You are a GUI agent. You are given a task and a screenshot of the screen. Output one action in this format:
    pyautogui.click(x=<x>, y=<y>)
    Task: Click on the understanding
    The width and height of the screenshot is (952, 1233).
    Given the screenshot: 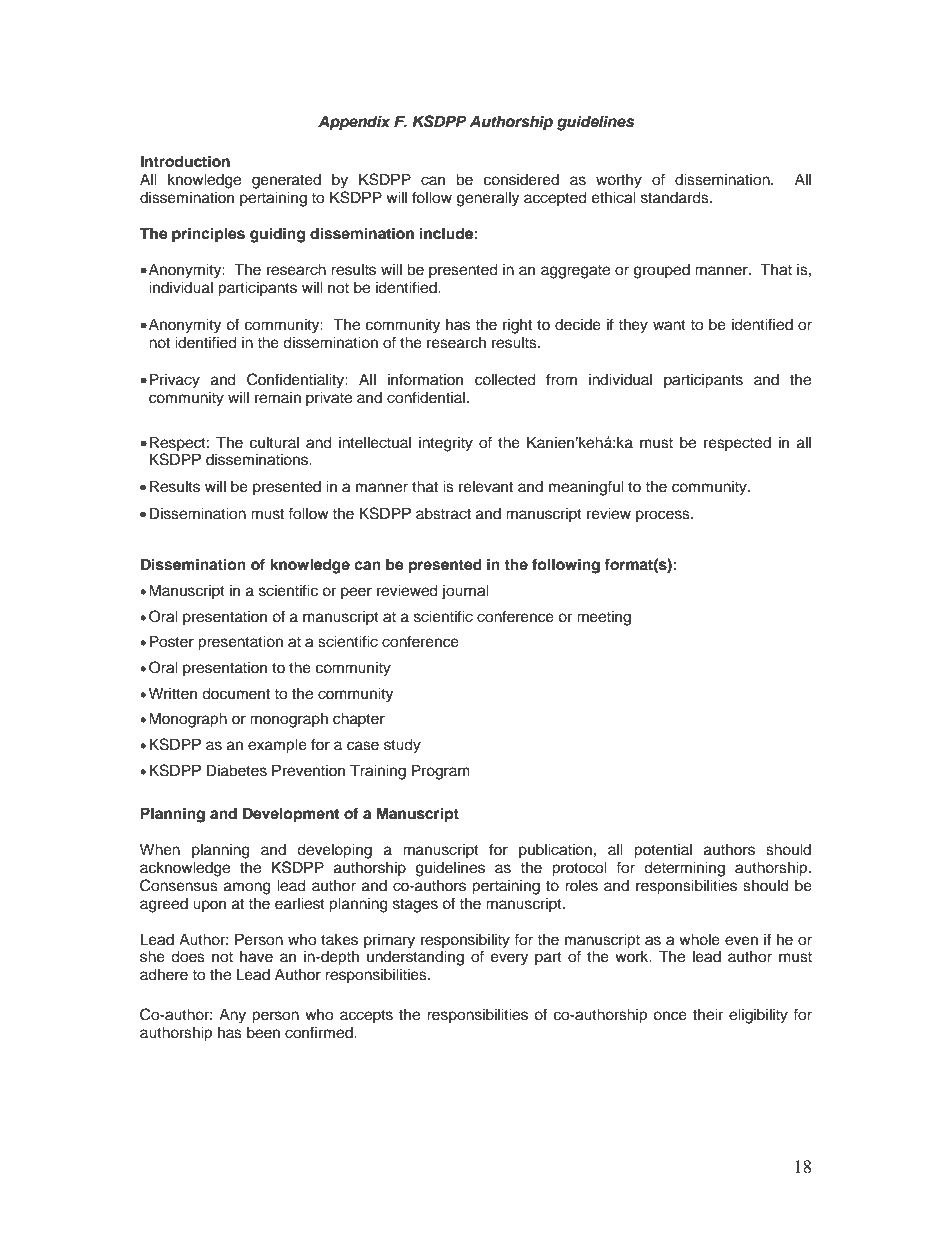 What is the action you would take?
    pyautogui.click(x=415, y=958)
